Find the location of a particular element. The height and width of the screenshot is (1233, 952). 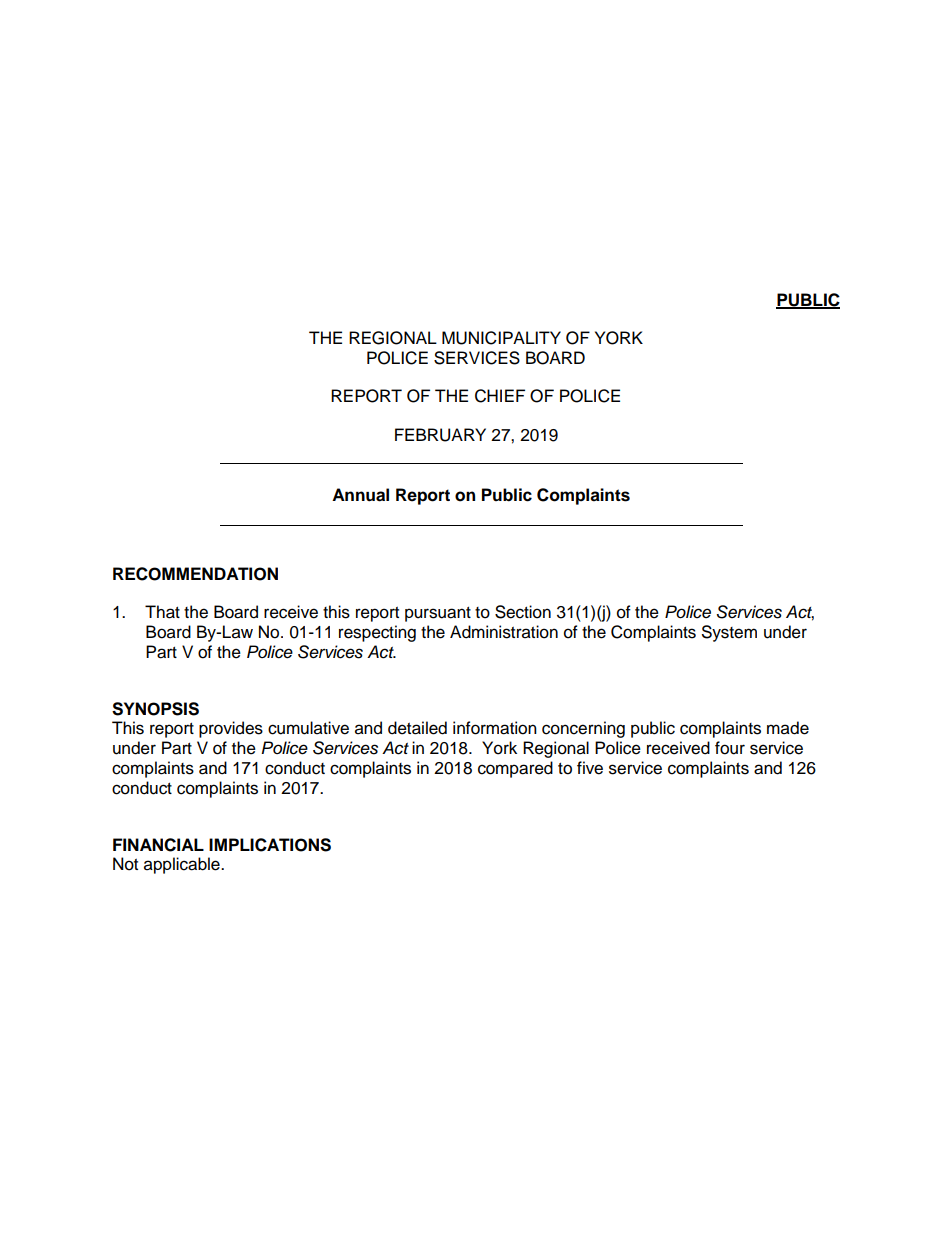

information is located at coordinates (495, 728).
